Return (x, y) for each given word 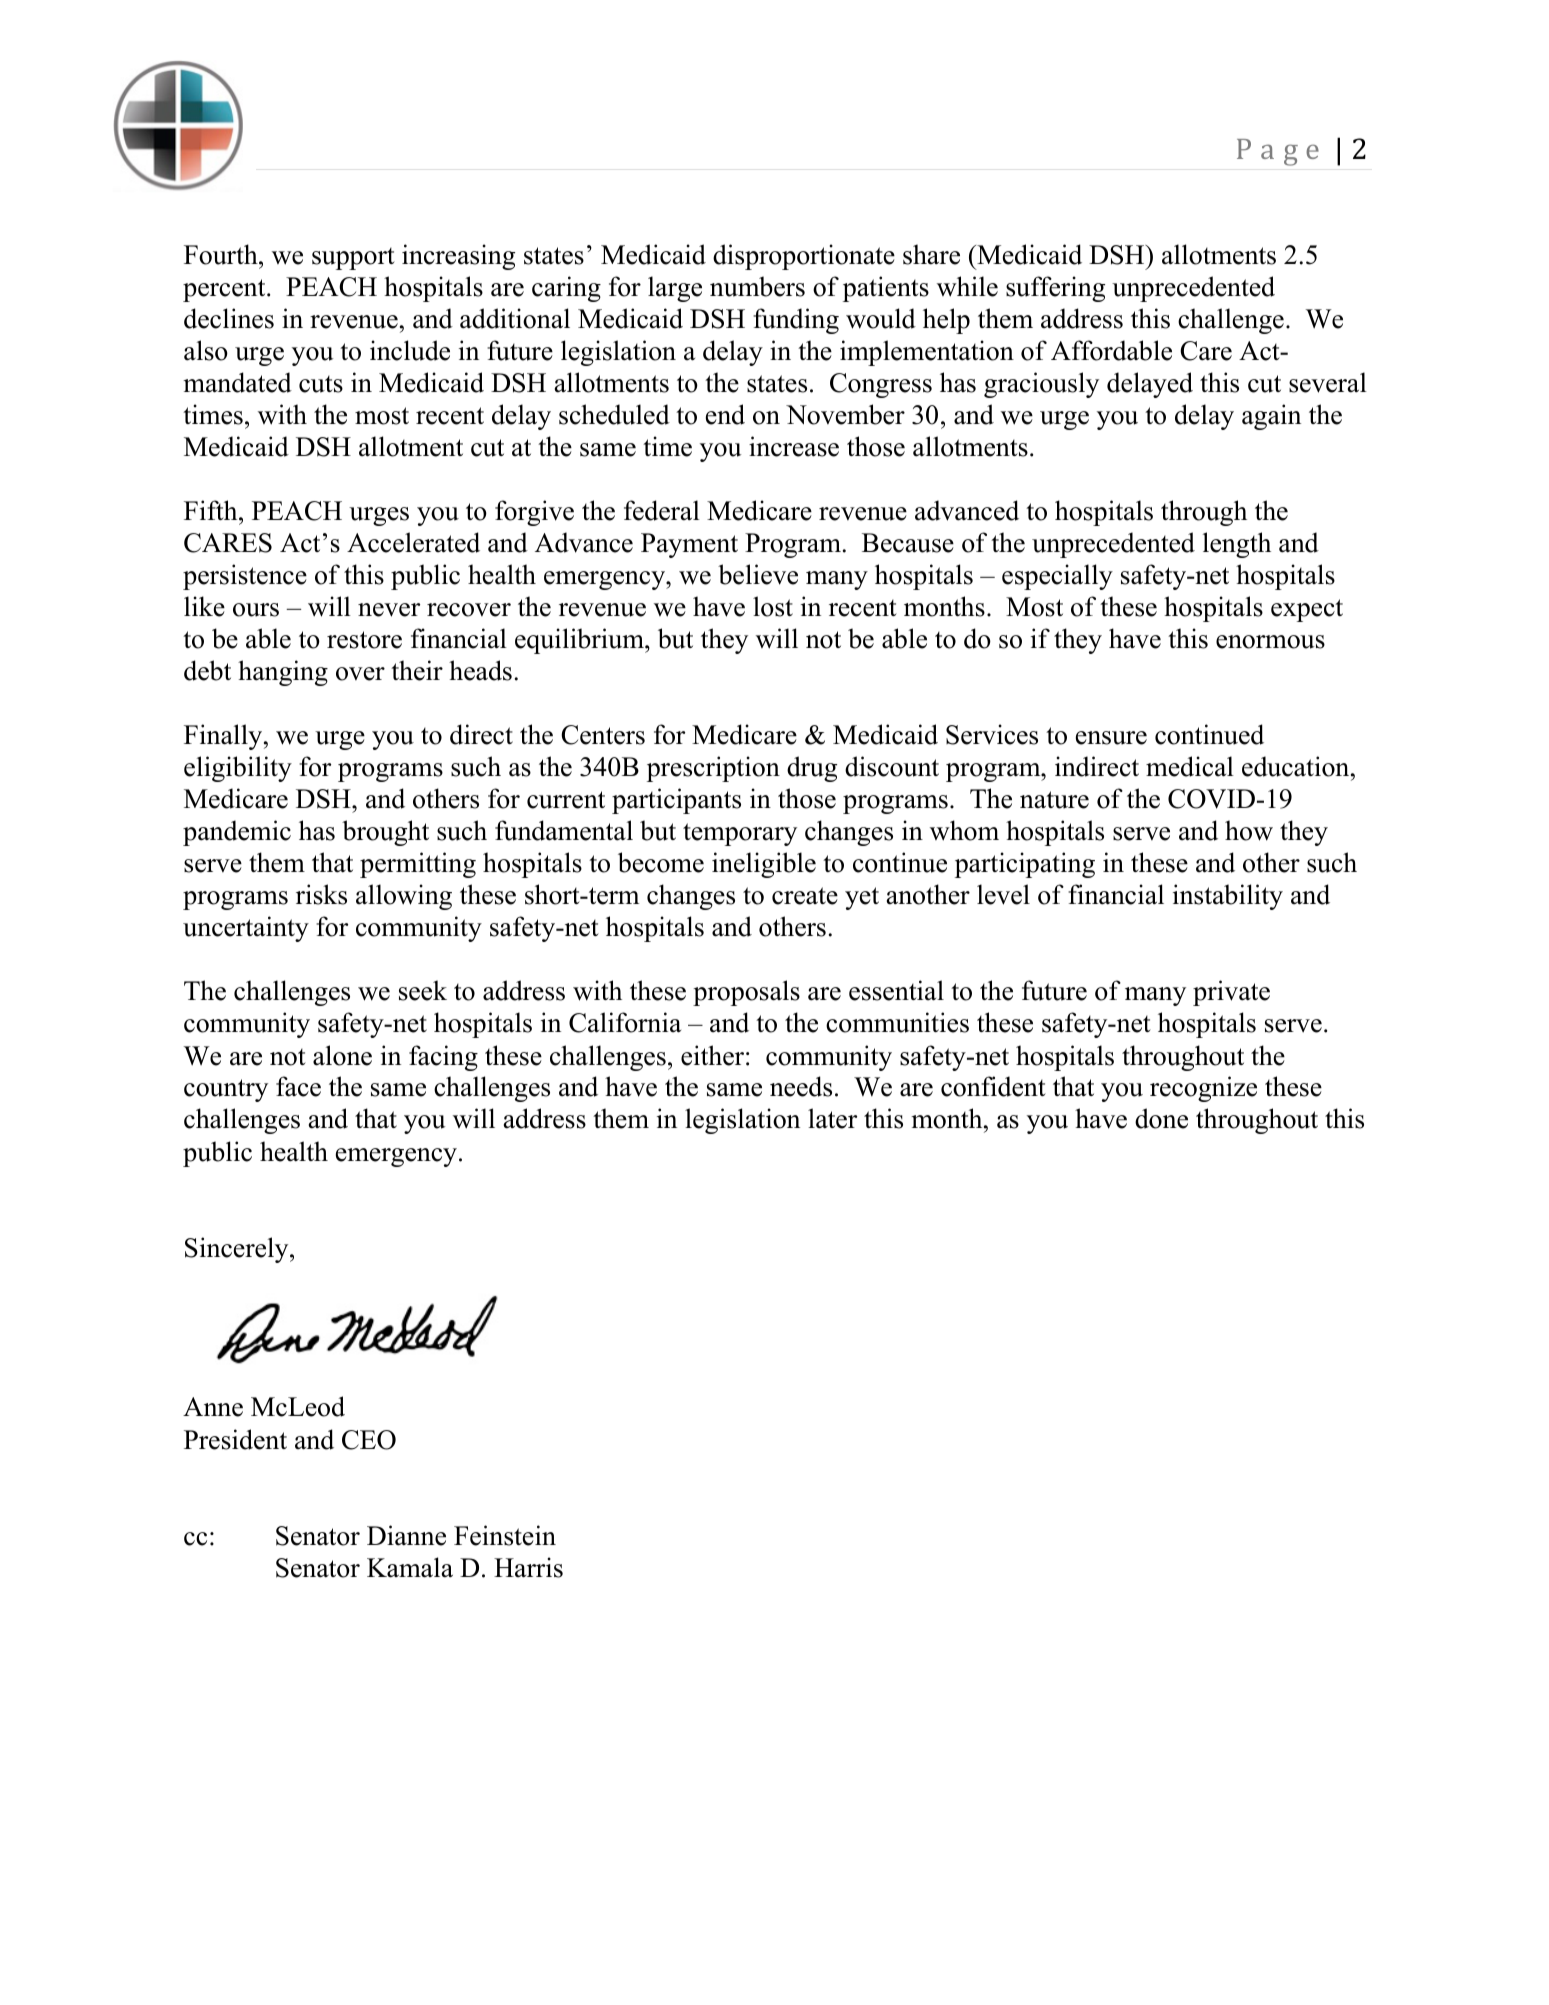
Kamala (410, 1567)
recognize (1203, 1089)
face (298, 1086)
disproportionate (804, 257)
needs (801, 1086)
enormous (1270, 642)
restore (364, 640)
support (353, 259)
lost (773, 606)
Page (1278, 152)
